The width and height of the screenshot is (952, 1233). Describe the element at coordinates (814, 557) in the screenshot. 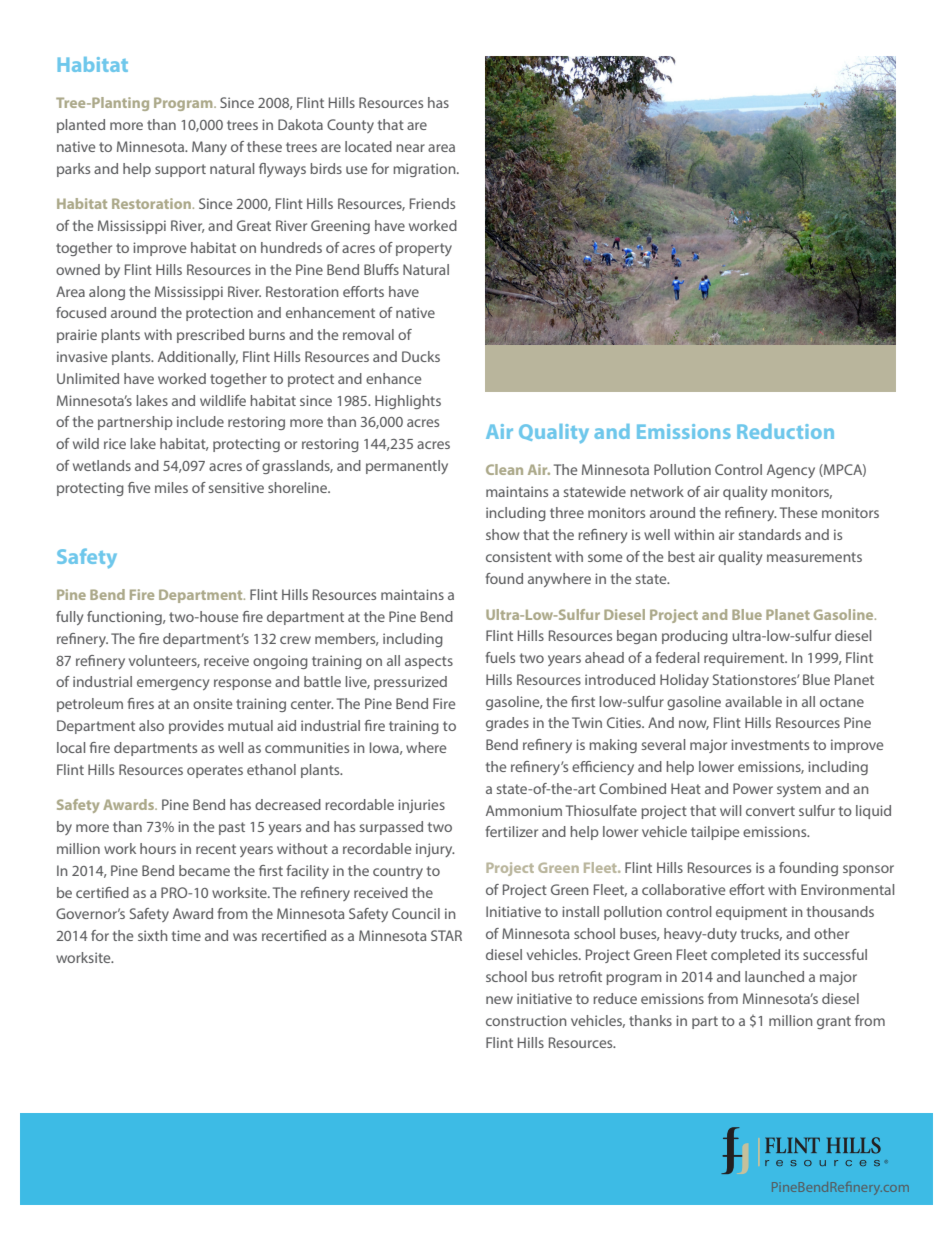

I see `measurements` at that location.
